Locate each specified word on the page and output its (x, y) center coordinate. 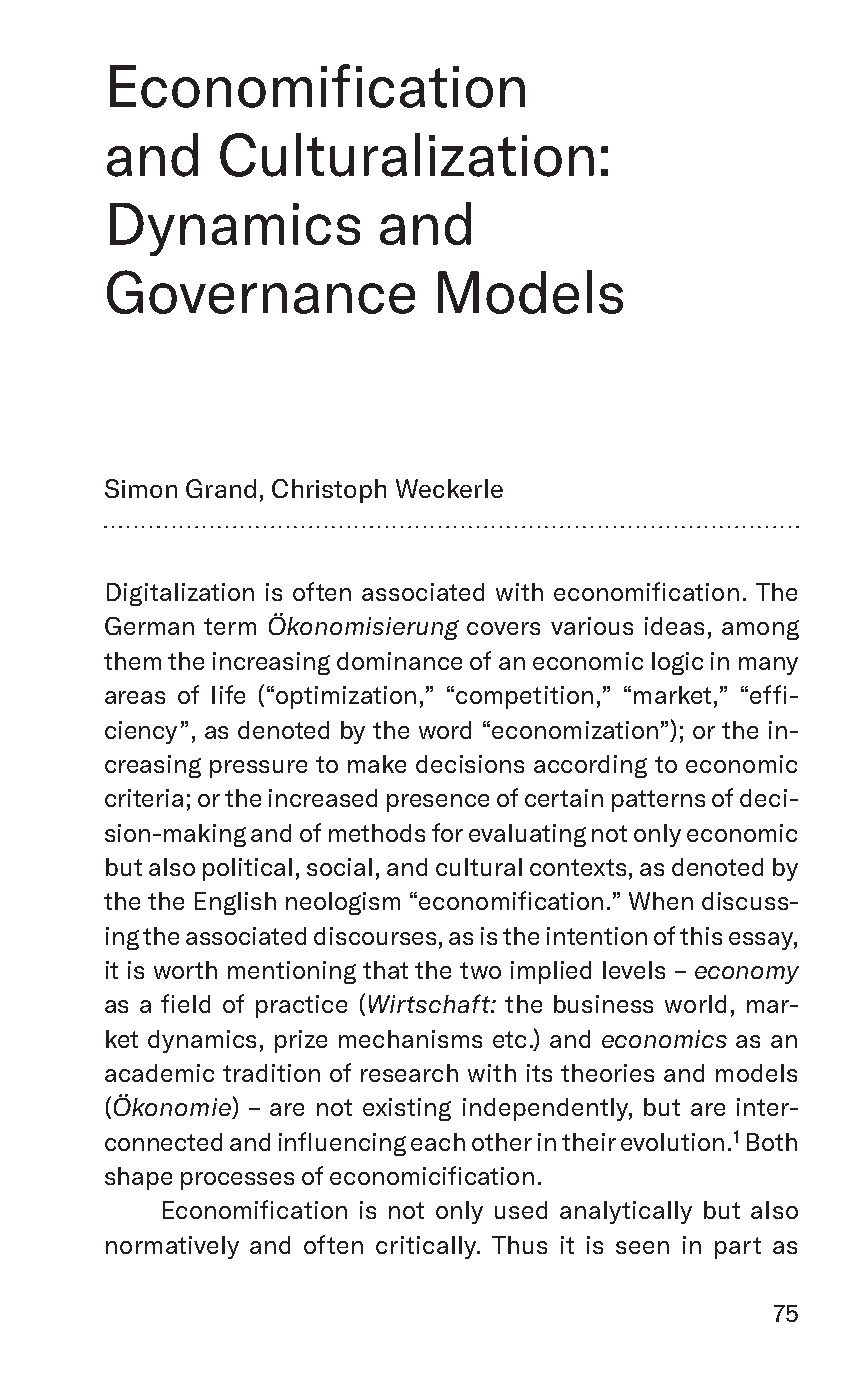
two (480, 970)
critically (427, 1247)
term (230, 626)
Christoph (329, 491)
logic (677, 663)
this (701, 936)
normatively (172, 1247)
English (235, 903)
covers (503, 628)
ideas (674, 626)
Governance (261, 292)
